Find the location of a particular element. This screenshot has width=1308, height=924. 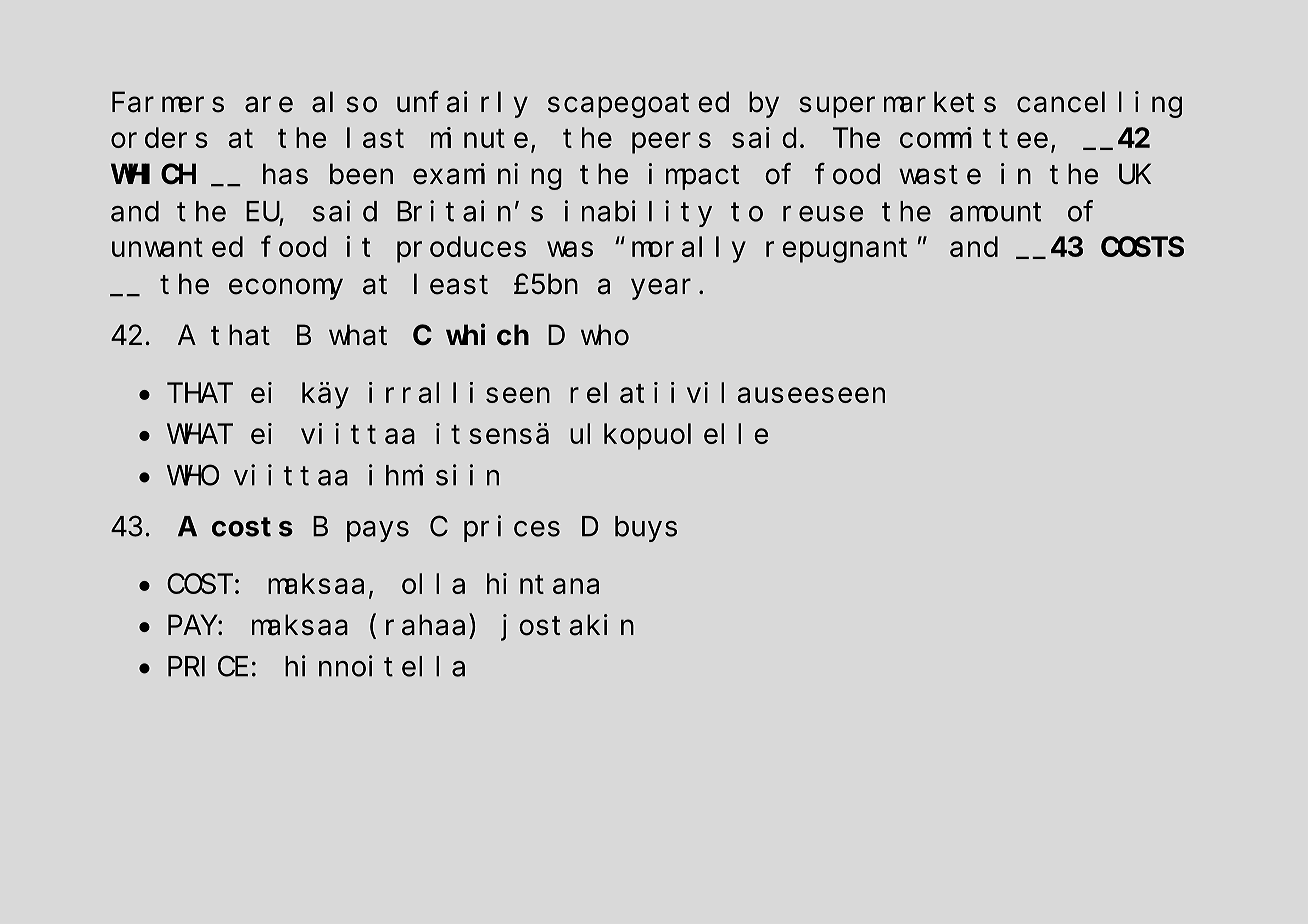

has is located at coordinates (285, 174).
